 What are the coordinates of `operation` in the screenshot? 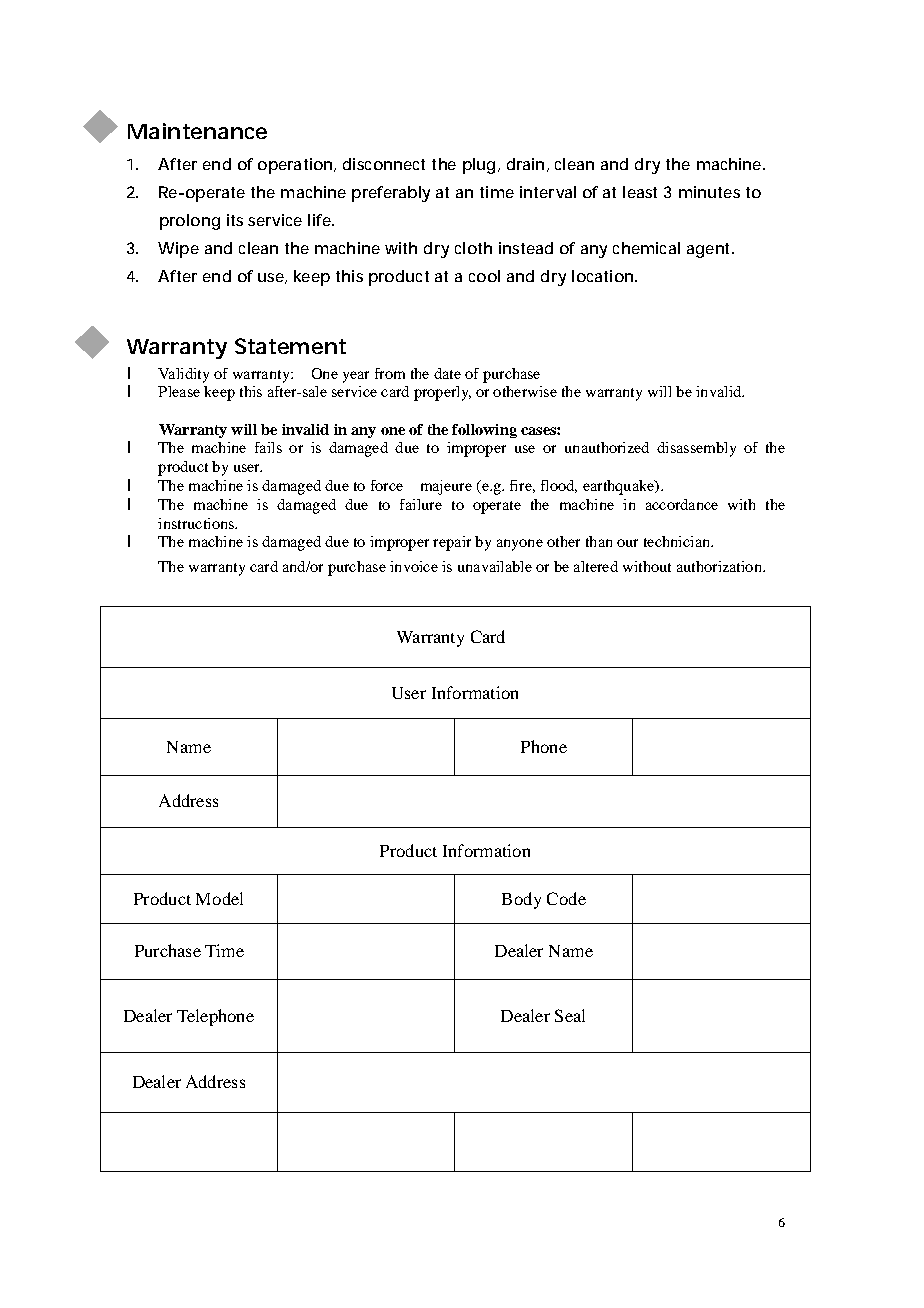 It's located at (295, 166).
